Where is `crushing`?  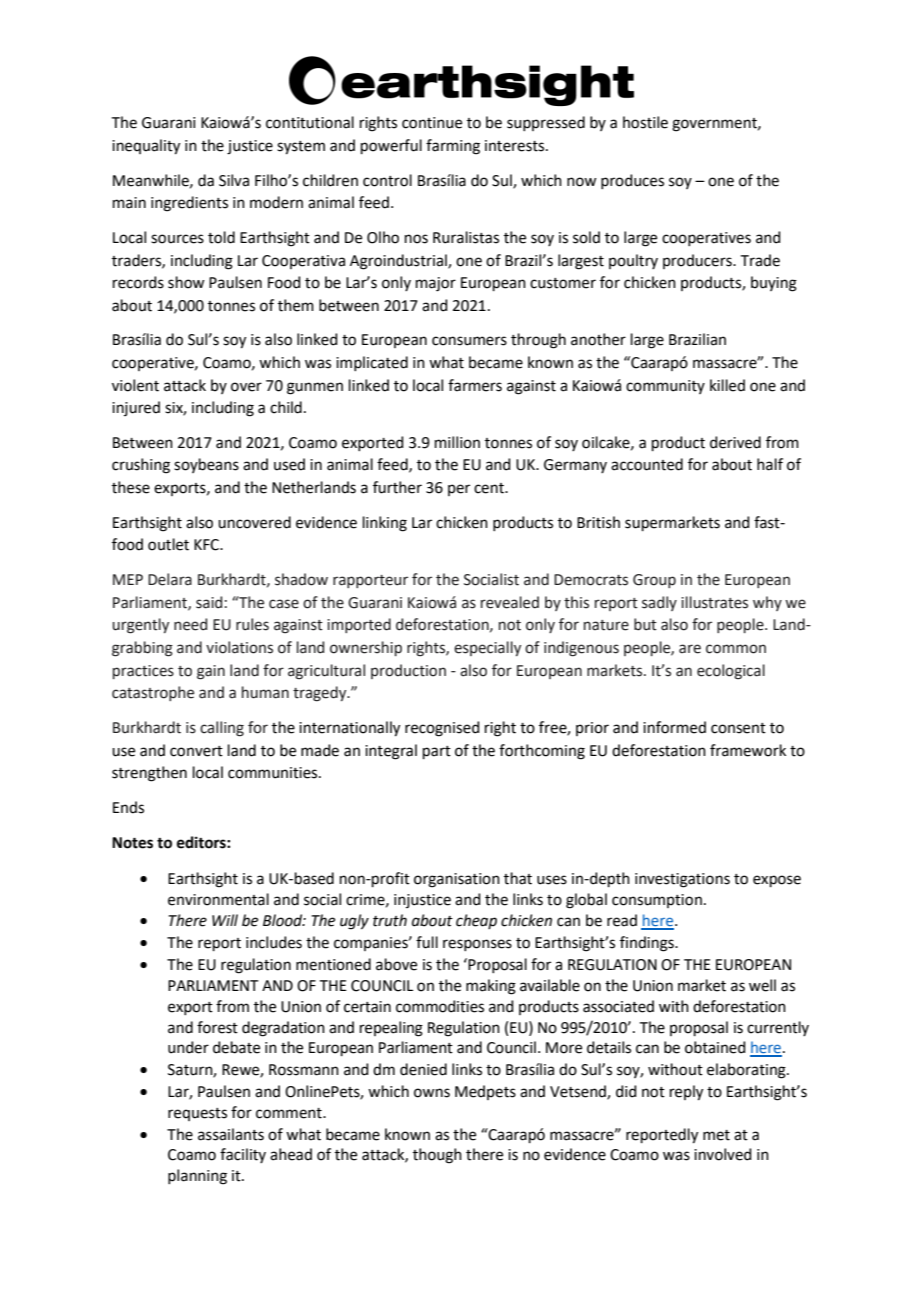
crushing is located at coordinates (141, 466).
